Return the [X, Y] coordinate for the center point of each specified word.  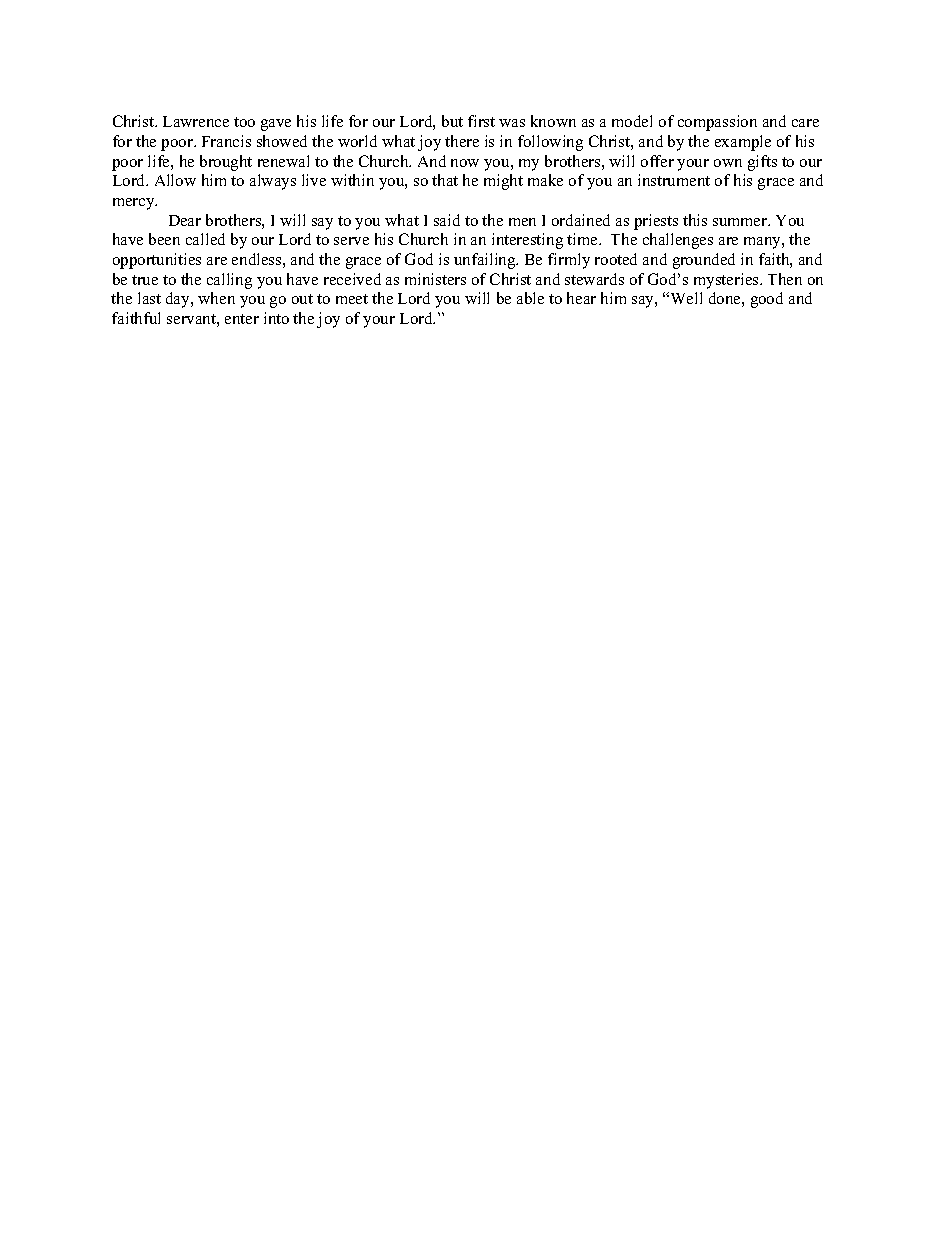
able [530, 298]
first [481, 121]
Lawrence [196, 121]
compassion [717, 123]
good [767, 300]
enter [242, 319]
